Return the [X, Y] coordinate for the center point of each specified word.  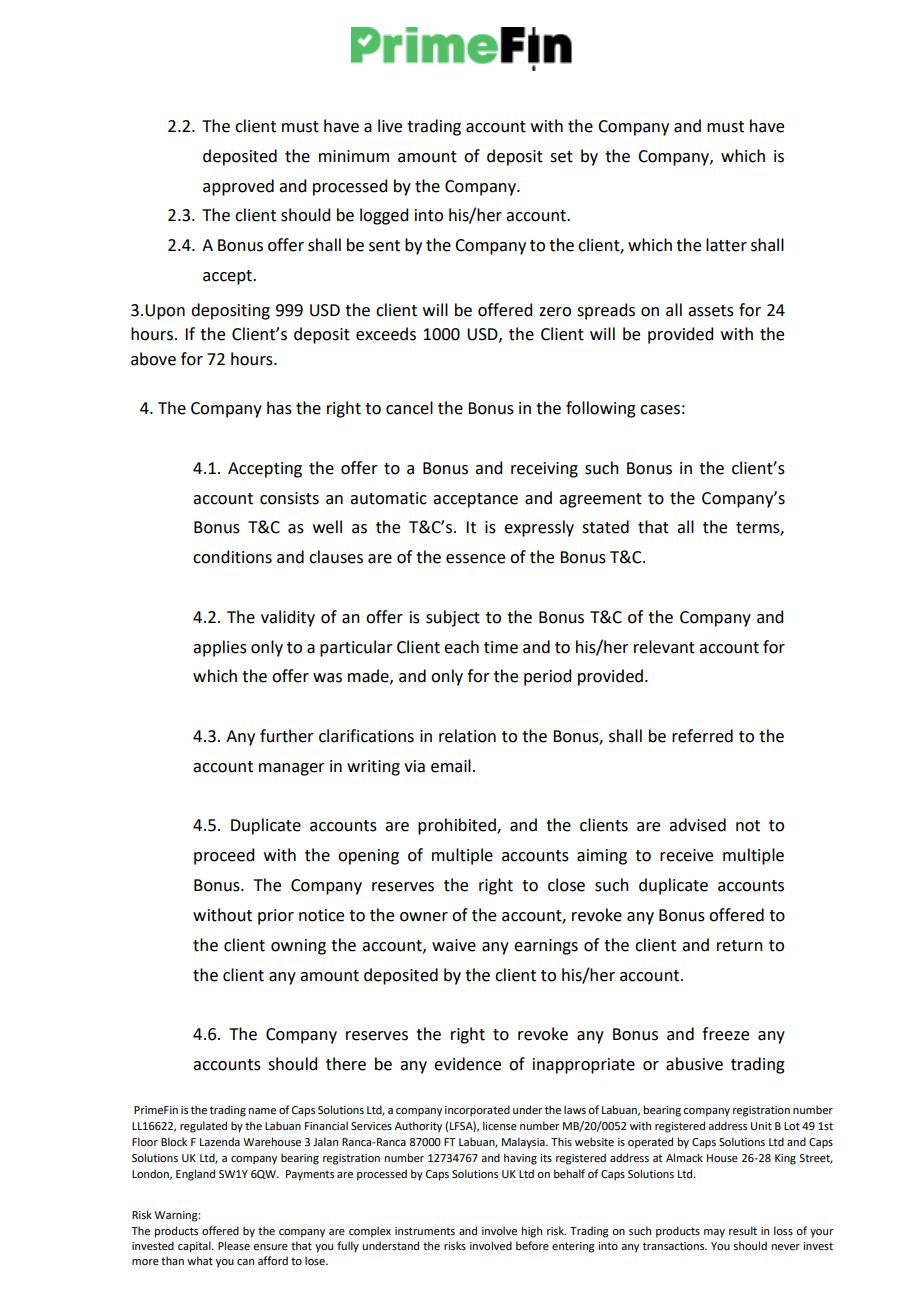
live [390, 126]
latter [726, 245]
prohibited [458, 826]
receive [686, 855]
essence [475, 559]
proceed [224, 856]
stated [605, 527]
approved [238, 187]
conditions [232, 557]
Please [234, 1245]
